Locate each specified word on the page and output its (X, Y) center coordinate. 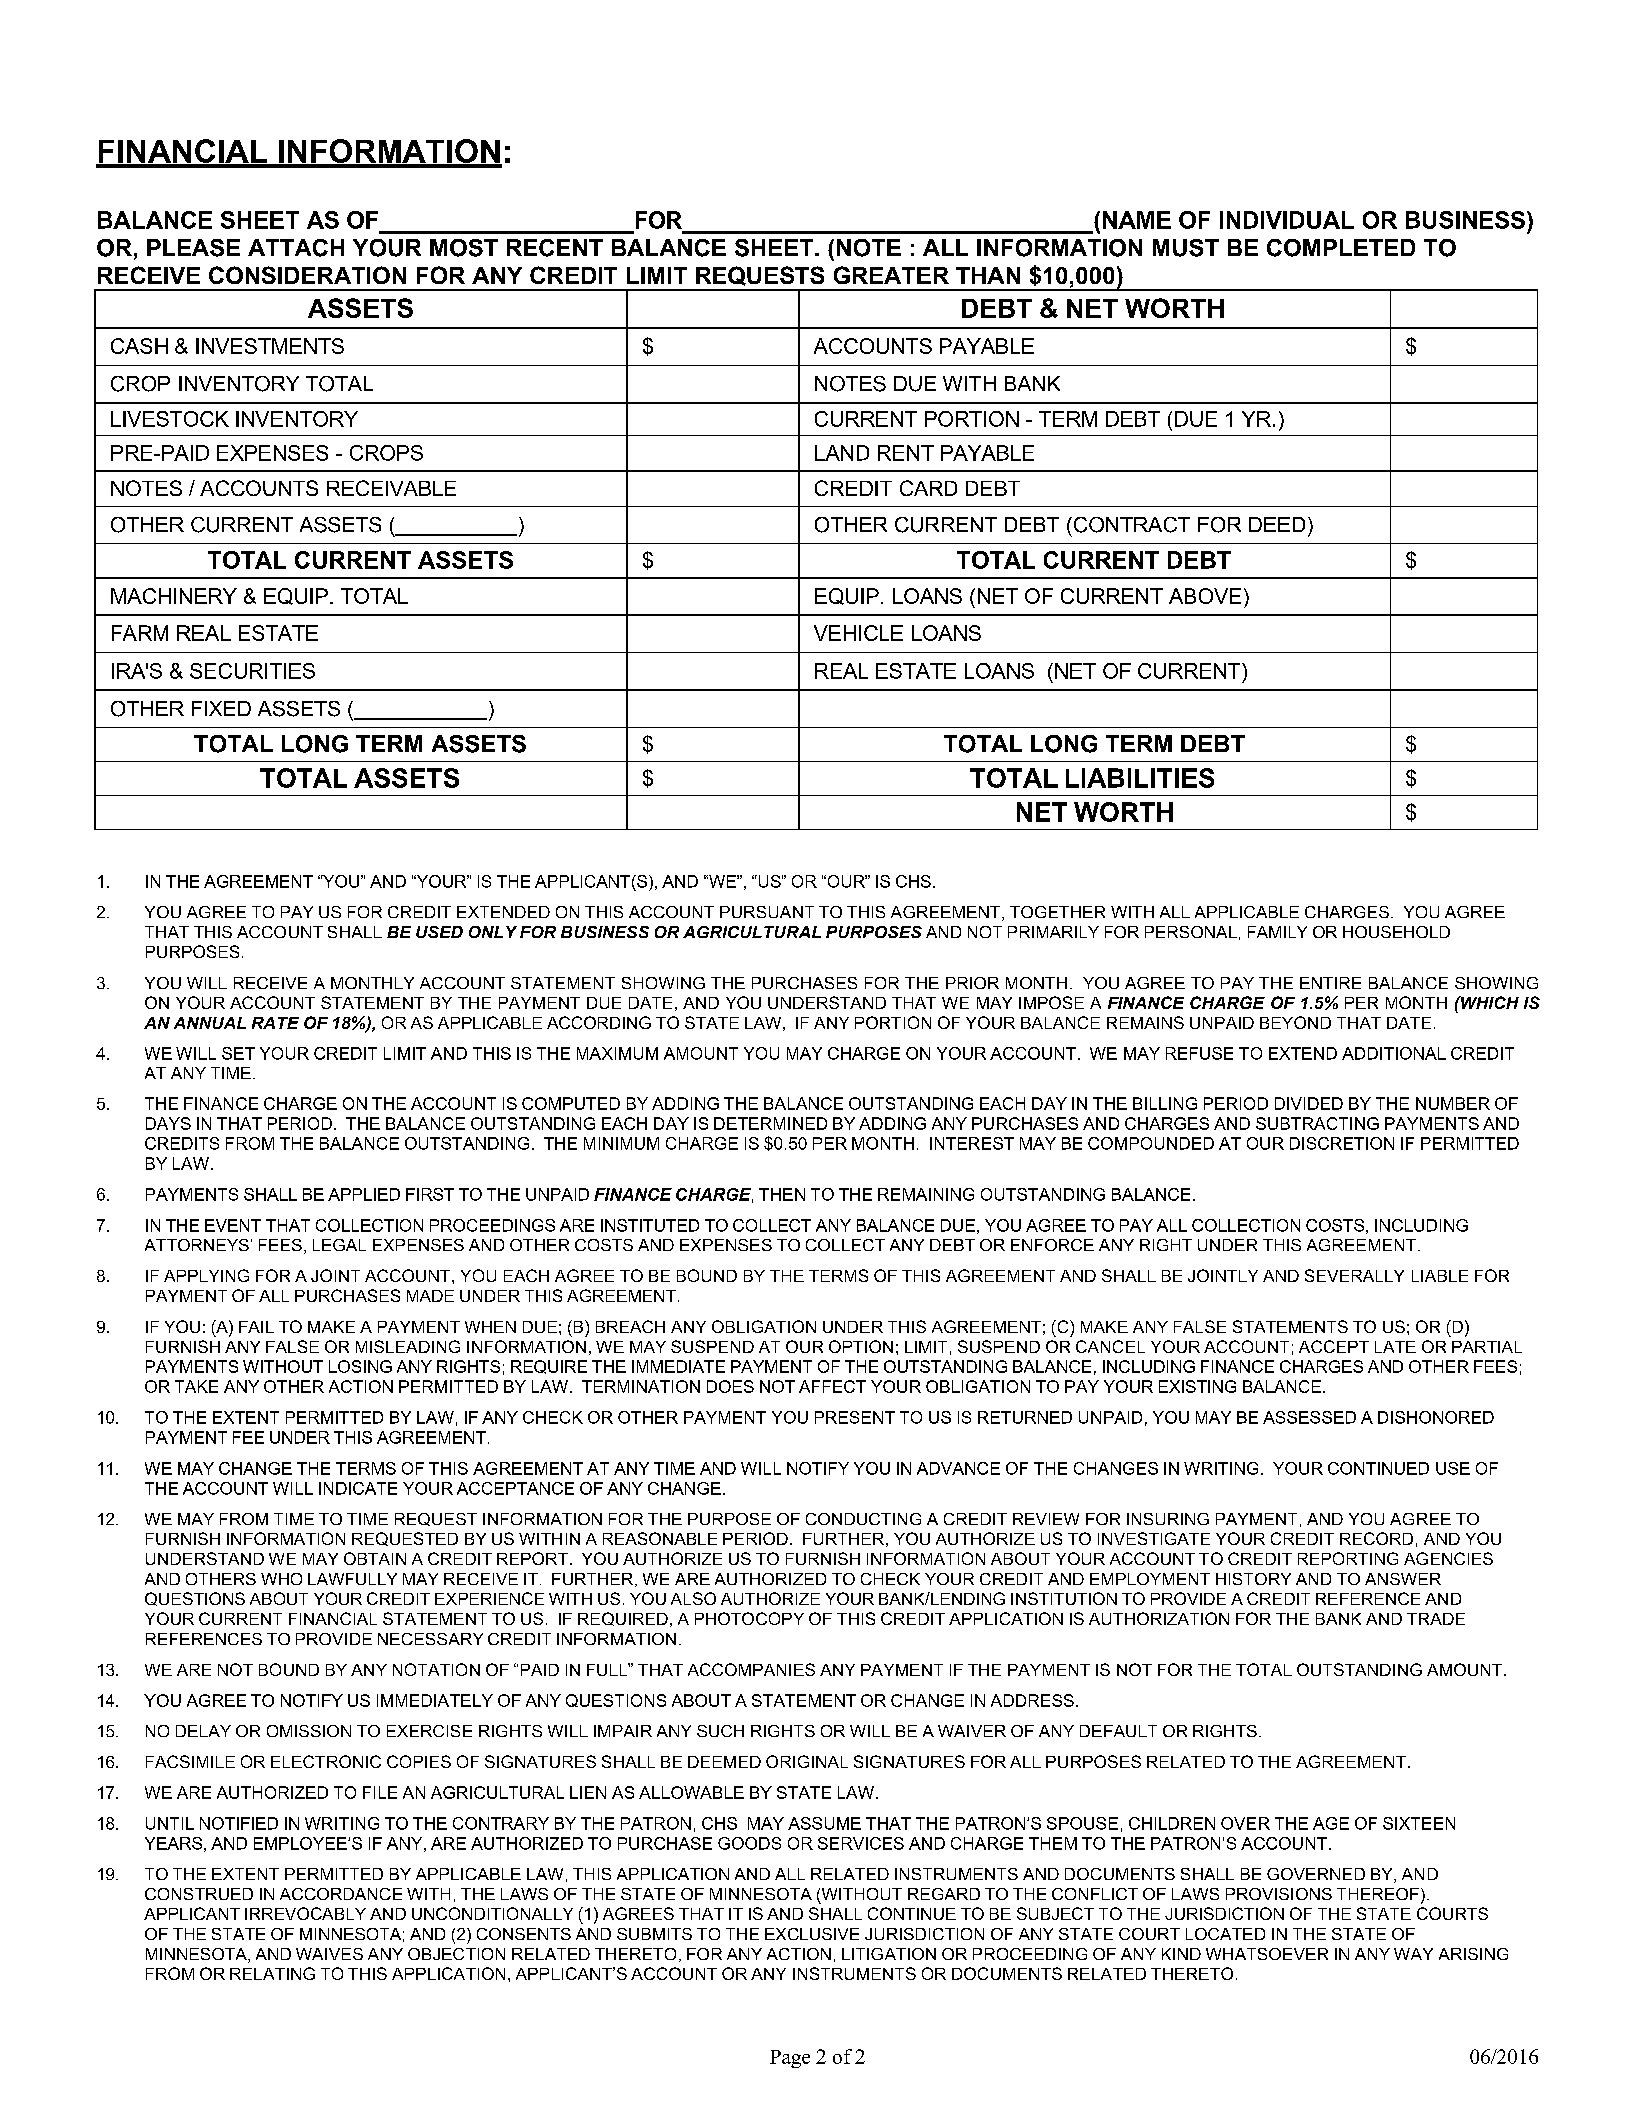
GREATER (891, 275)
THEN (782, 1194)
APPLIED (364, 1194)
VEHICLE (858, 633)
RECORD (1376, 1538)
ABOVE (1205, 596)
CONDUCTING (863, 1519)
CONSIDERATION (307, 275)
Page (790, 2059)
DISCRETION (1342, 1143)
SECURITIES (252, 671)
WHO (281, 1579)
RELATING (272, 1973)
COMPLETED (1341, 248)
